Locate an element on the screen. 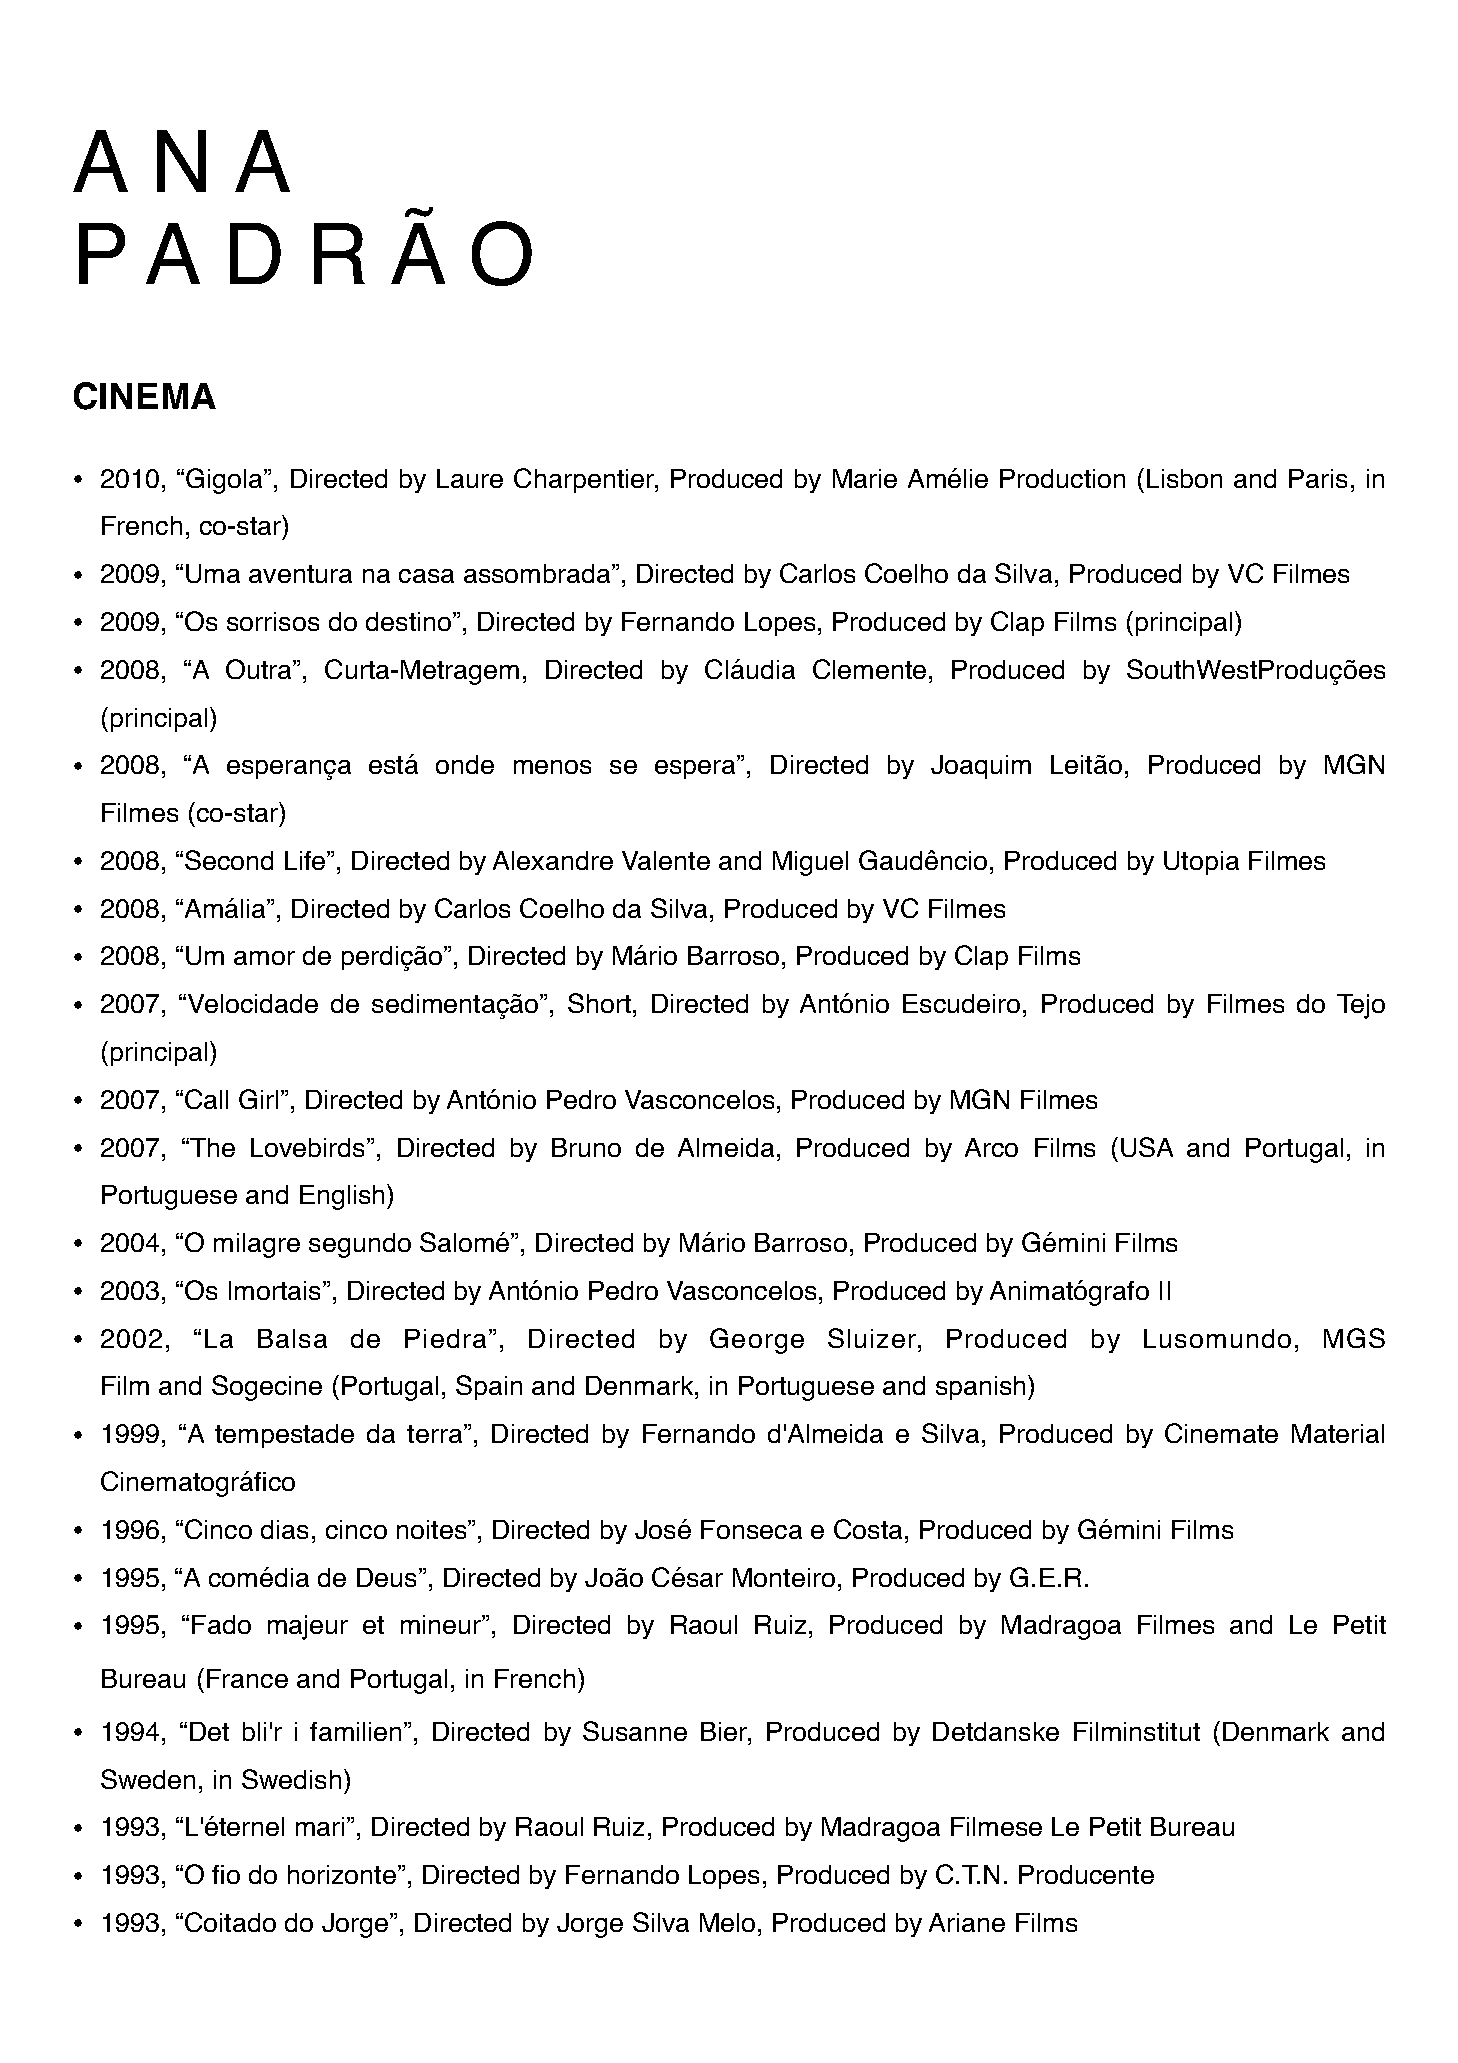 This screenshot has height=2063, width=1458. Lovebirds is located at coordinates (307, 1147).
